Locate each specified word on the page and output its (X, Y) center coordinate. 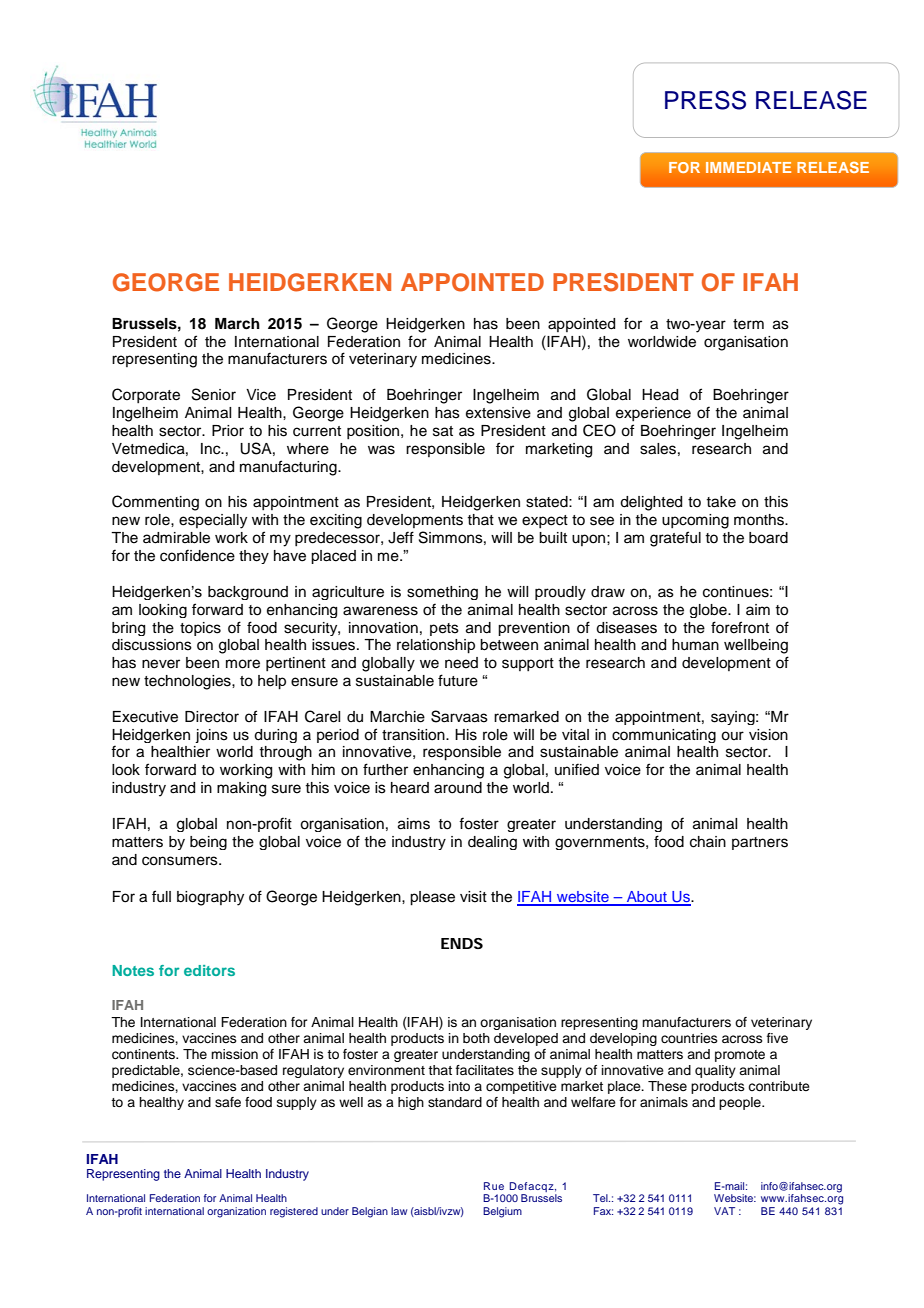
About (646, 898)
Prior (228, 431)
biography (210, 898)
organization (236, 1212)
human (695, 645)
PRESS (705, 100)
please (432, 898)
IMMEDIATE (748, 167)
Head (660, 395)
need (461, 663)
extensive (498, 413)
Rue (494, 1186)
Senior (214, 394)
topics (200, 629)
